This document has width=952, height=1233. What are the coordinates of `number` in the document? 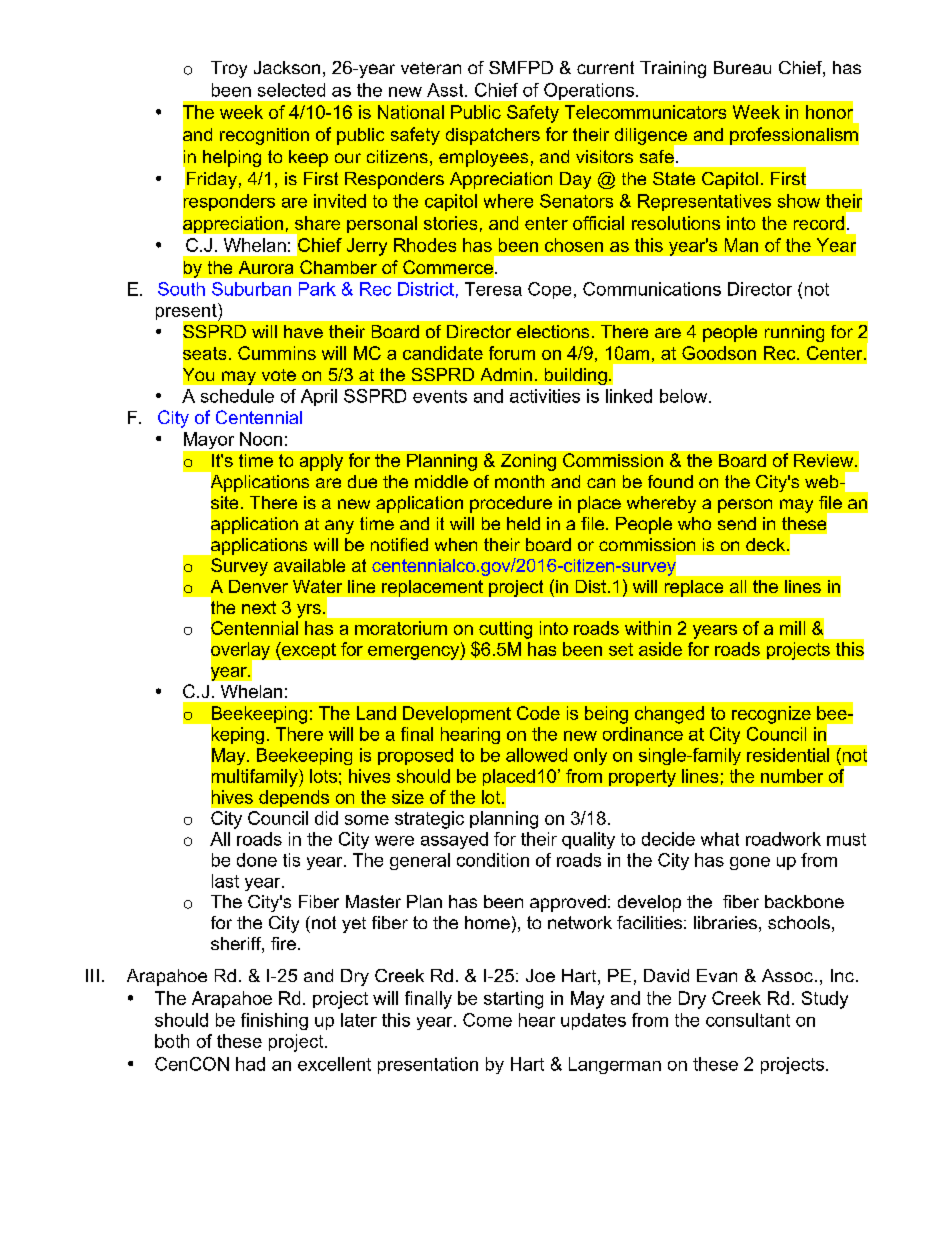 It's located at (792, 776).
